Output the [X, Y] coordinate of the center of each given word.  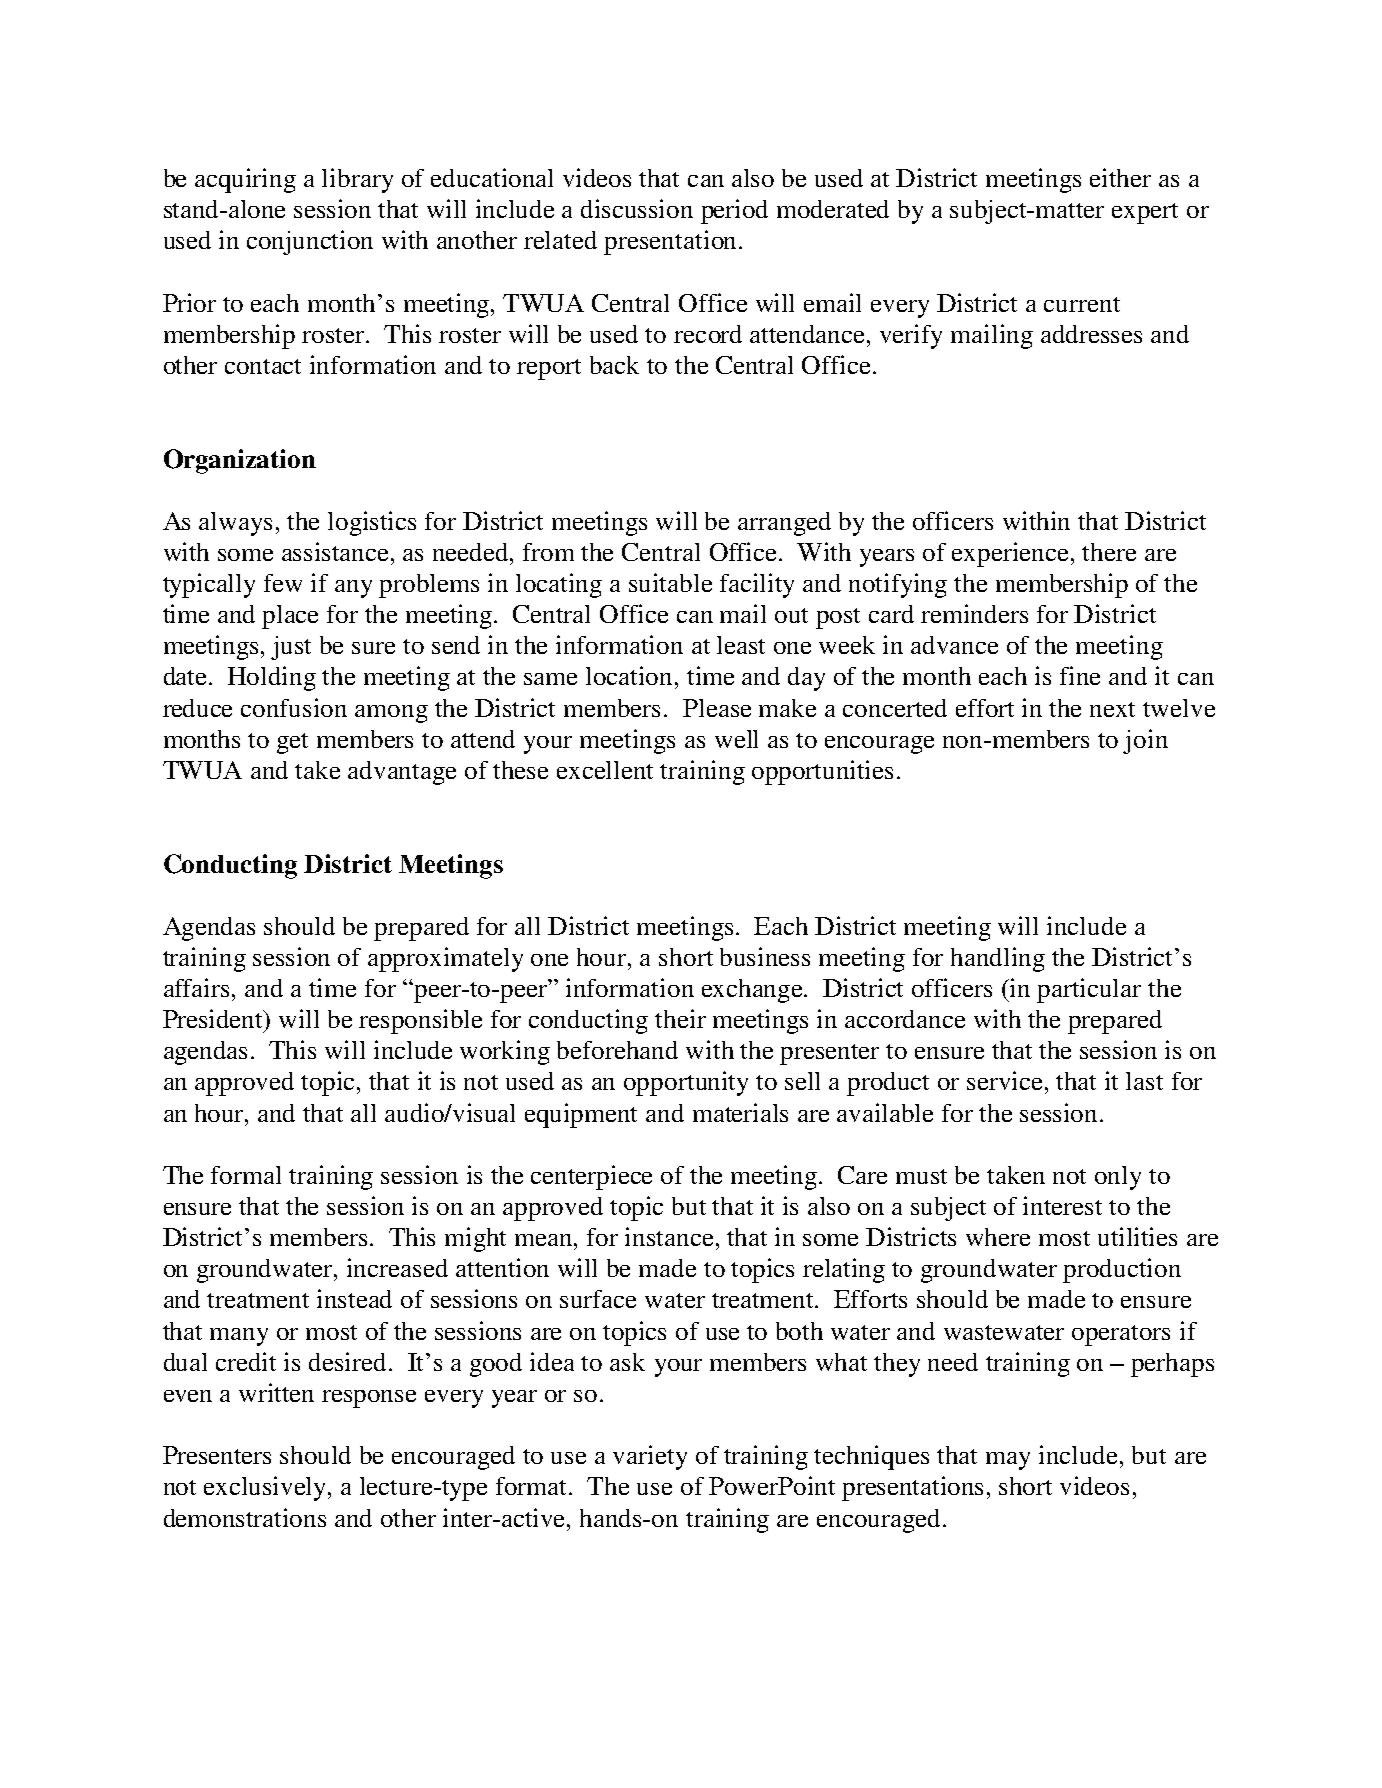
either [1120, 177]
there [1109, 552]
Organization [240, 461]
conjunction [310, 242]
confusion [294, 707]
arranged [784, 524]
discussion [637, 208]
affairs [198, 987]
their [680, 1018]
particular [1089, 990]
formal [246, 1175]
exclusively [267, 1488]
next [1112, 709]
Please [717, 708]
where [998, 1237]
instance [669, 1236]
